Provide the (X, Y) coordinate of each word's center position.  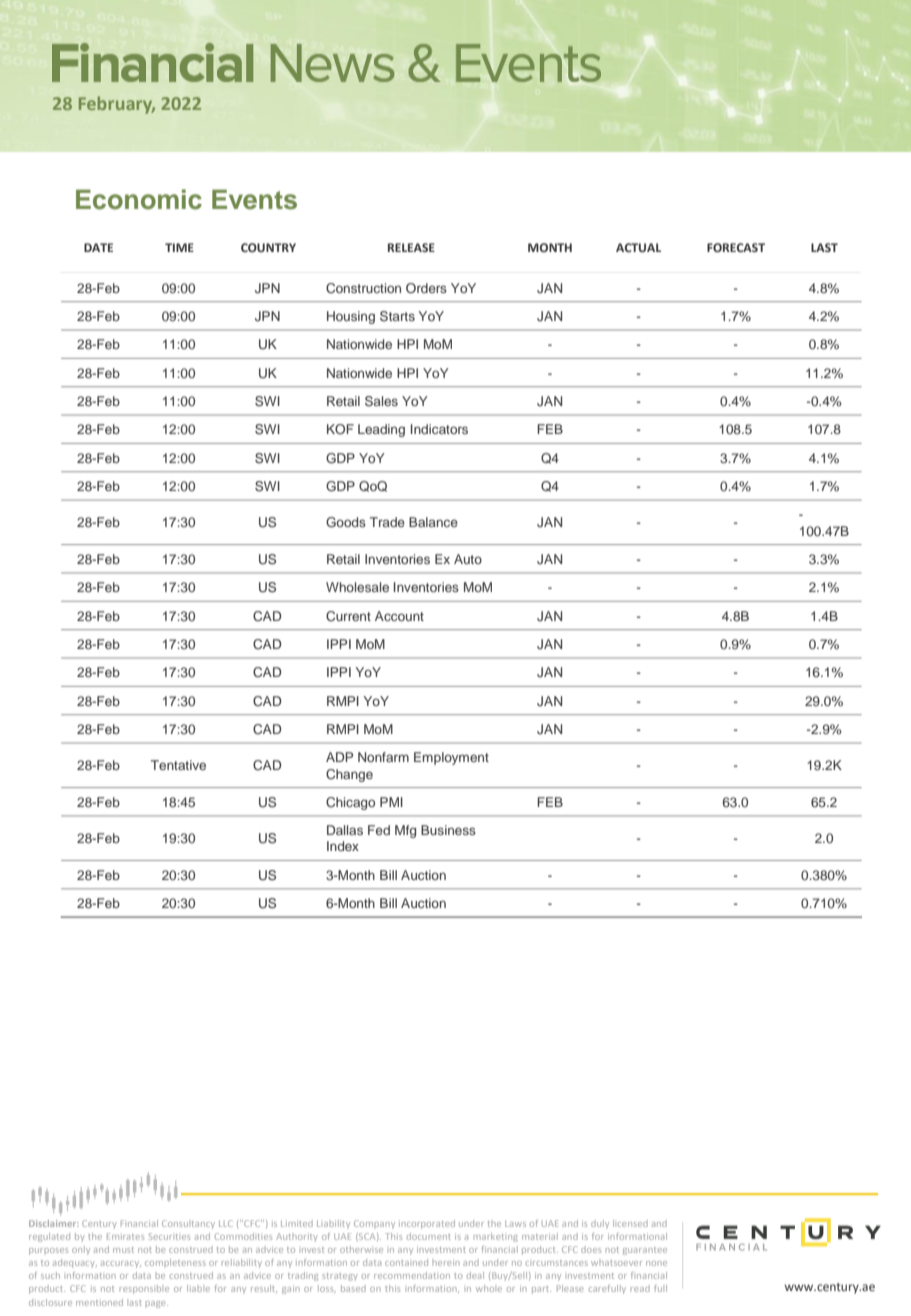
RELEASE (411, 247)
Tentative (178, 765)
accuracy (121, 1264)
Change (349, 775)
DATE (98, 247)
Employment (451, 758)
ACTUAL (638, 247)
